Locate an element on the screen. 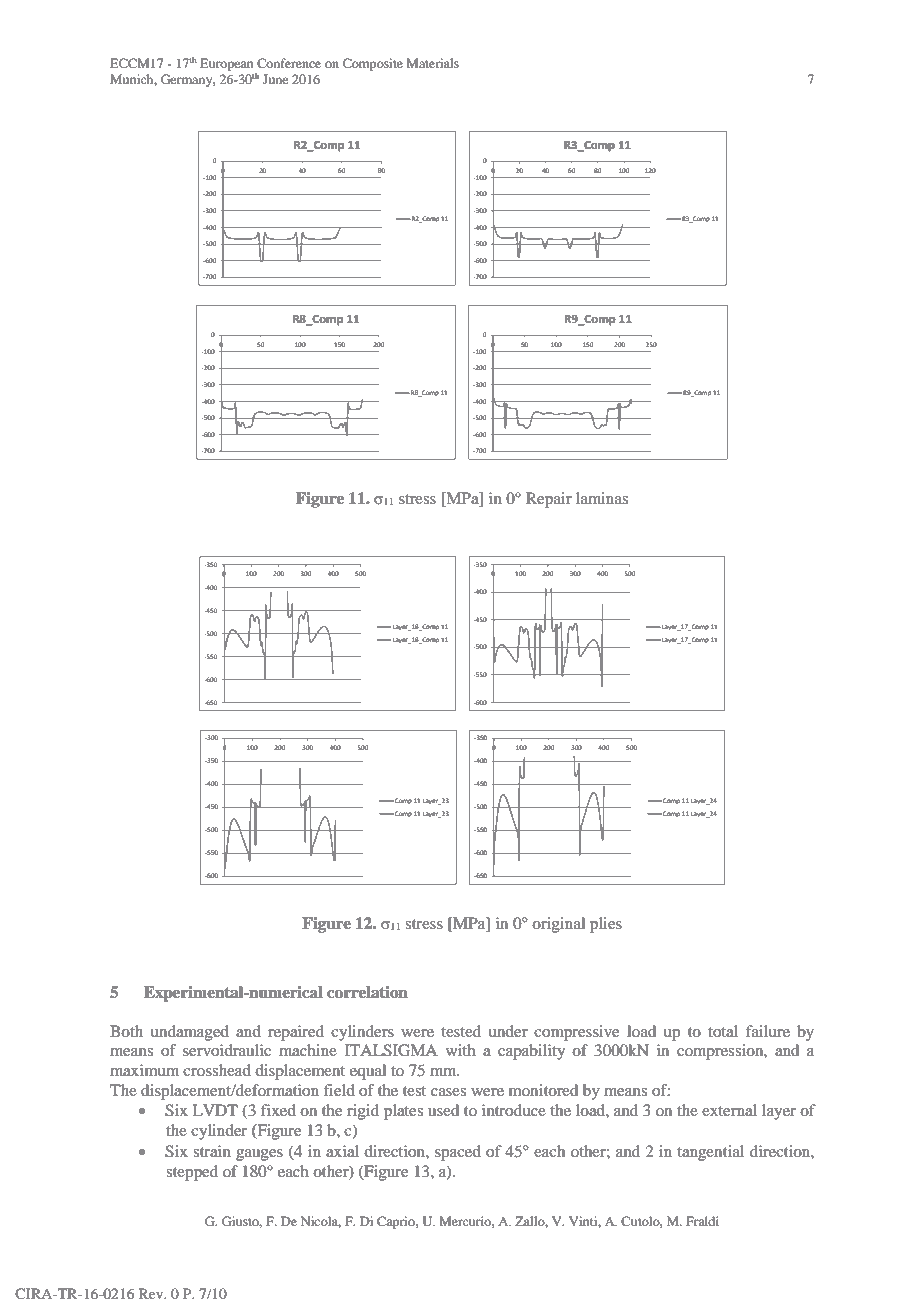  Conference is located at coordinates (289, 63).
